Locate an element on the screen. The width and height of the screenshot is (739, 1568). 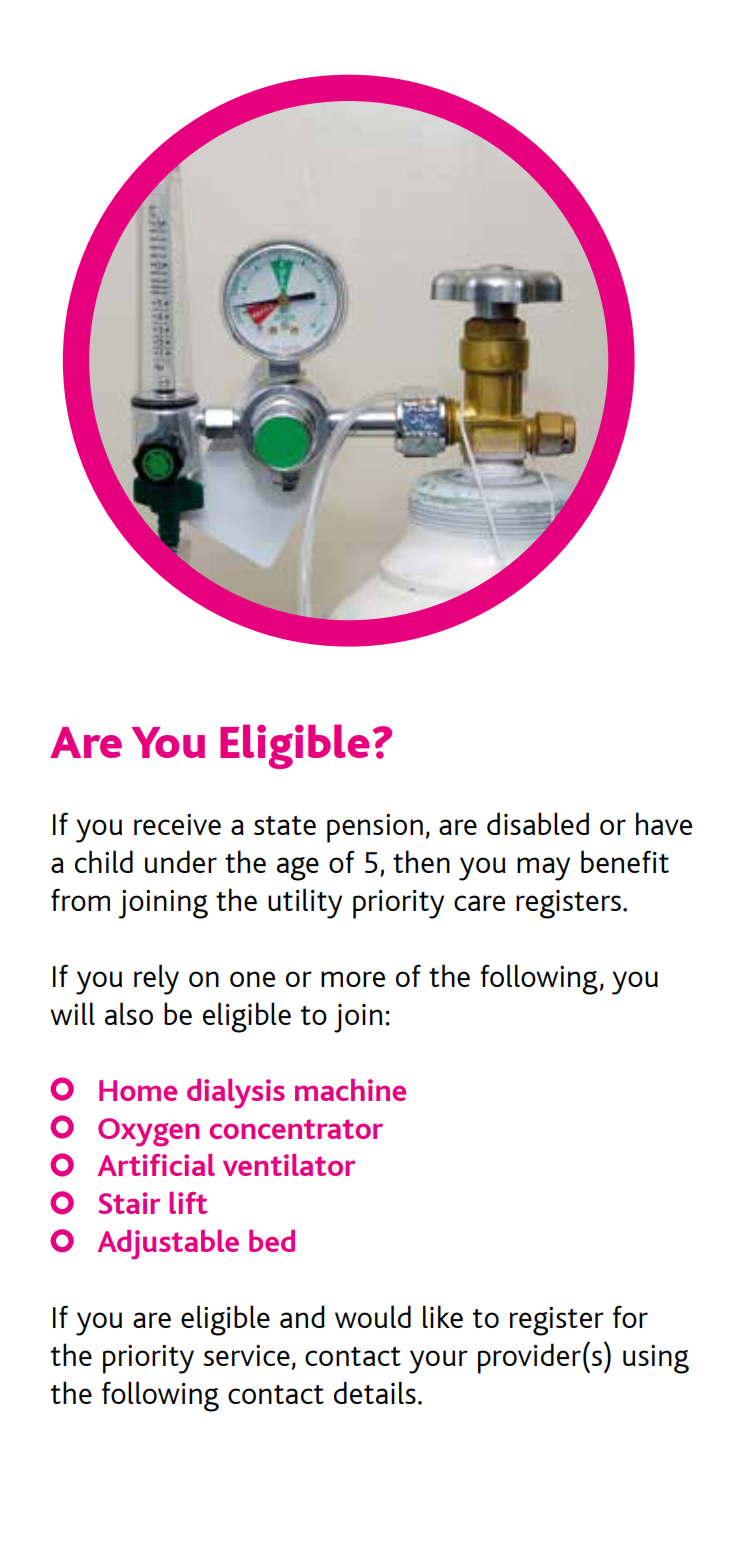
pension is located at coordinates (375, 828).
